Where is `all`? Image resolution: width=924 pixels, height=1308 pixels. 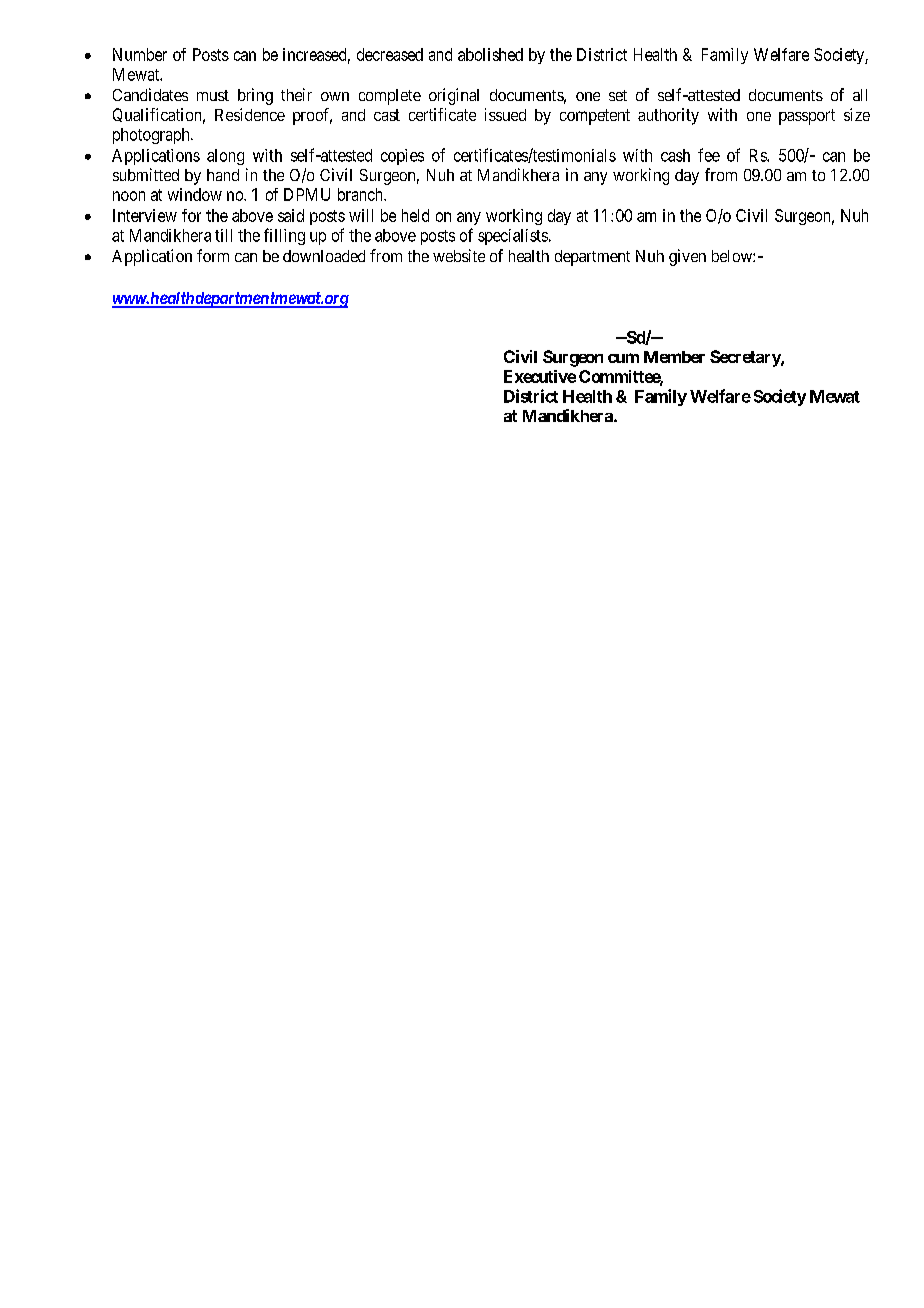
all is located at coordinates (860, 95).
